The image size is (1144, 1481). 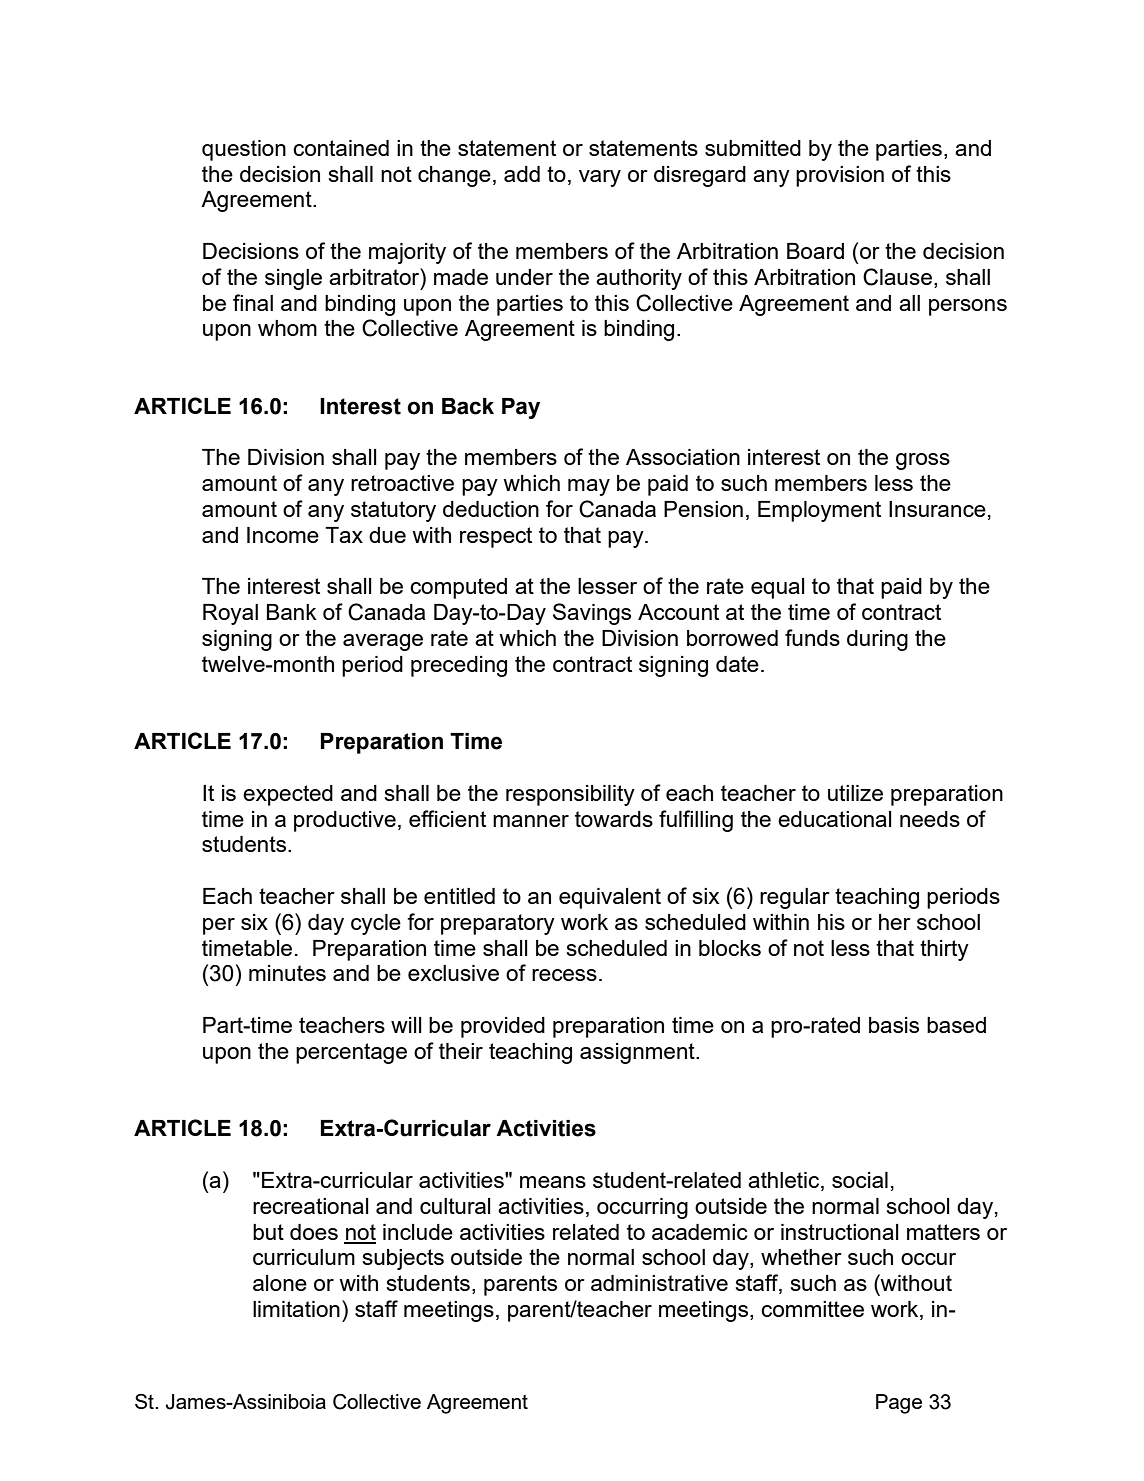 What do you see at coordinates (600, 178) in the screenshot?
I see `vary` at bounding box center [600, 178].
